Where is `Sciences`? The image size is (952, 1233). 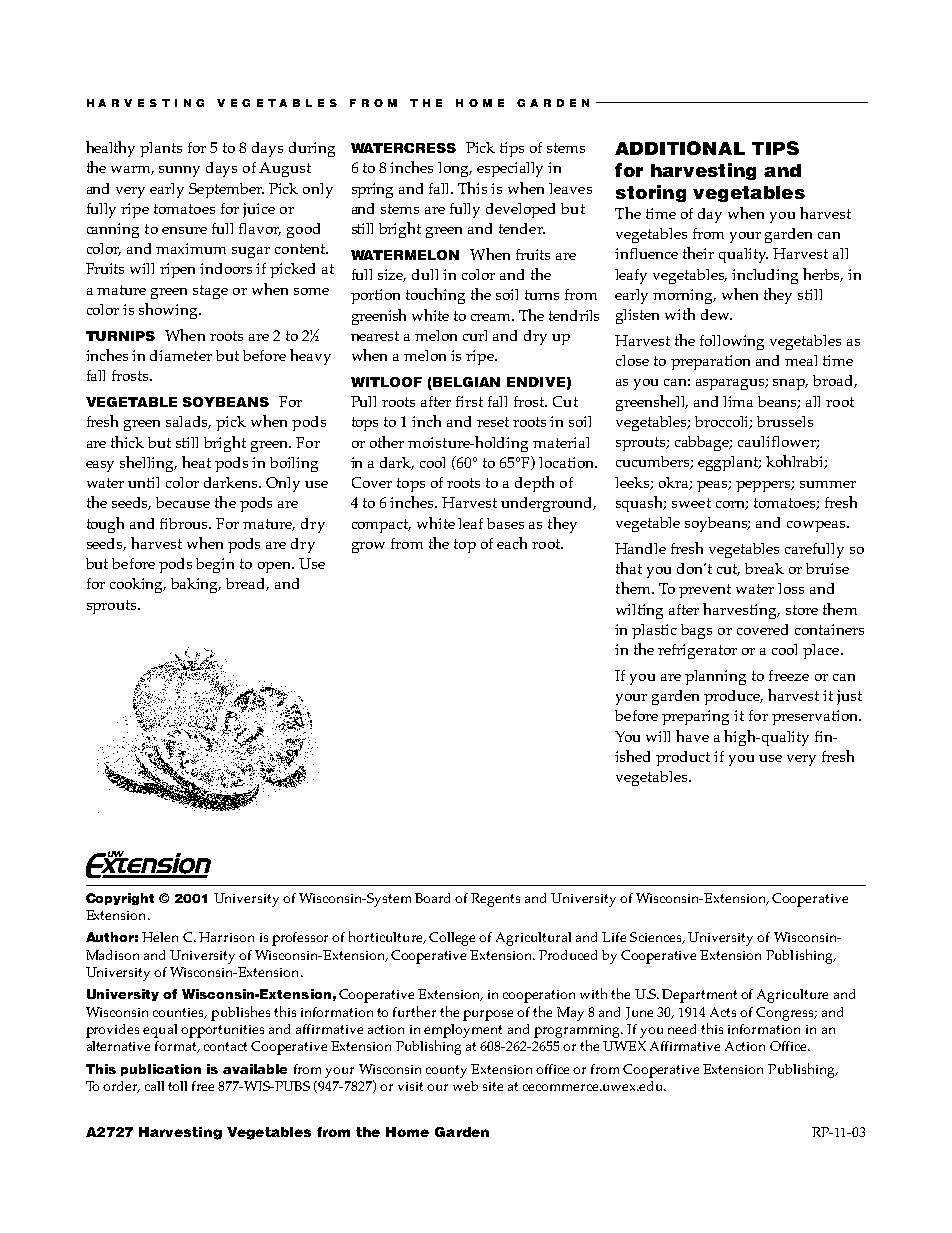 Sciences is located at coordinates (657, 938).
